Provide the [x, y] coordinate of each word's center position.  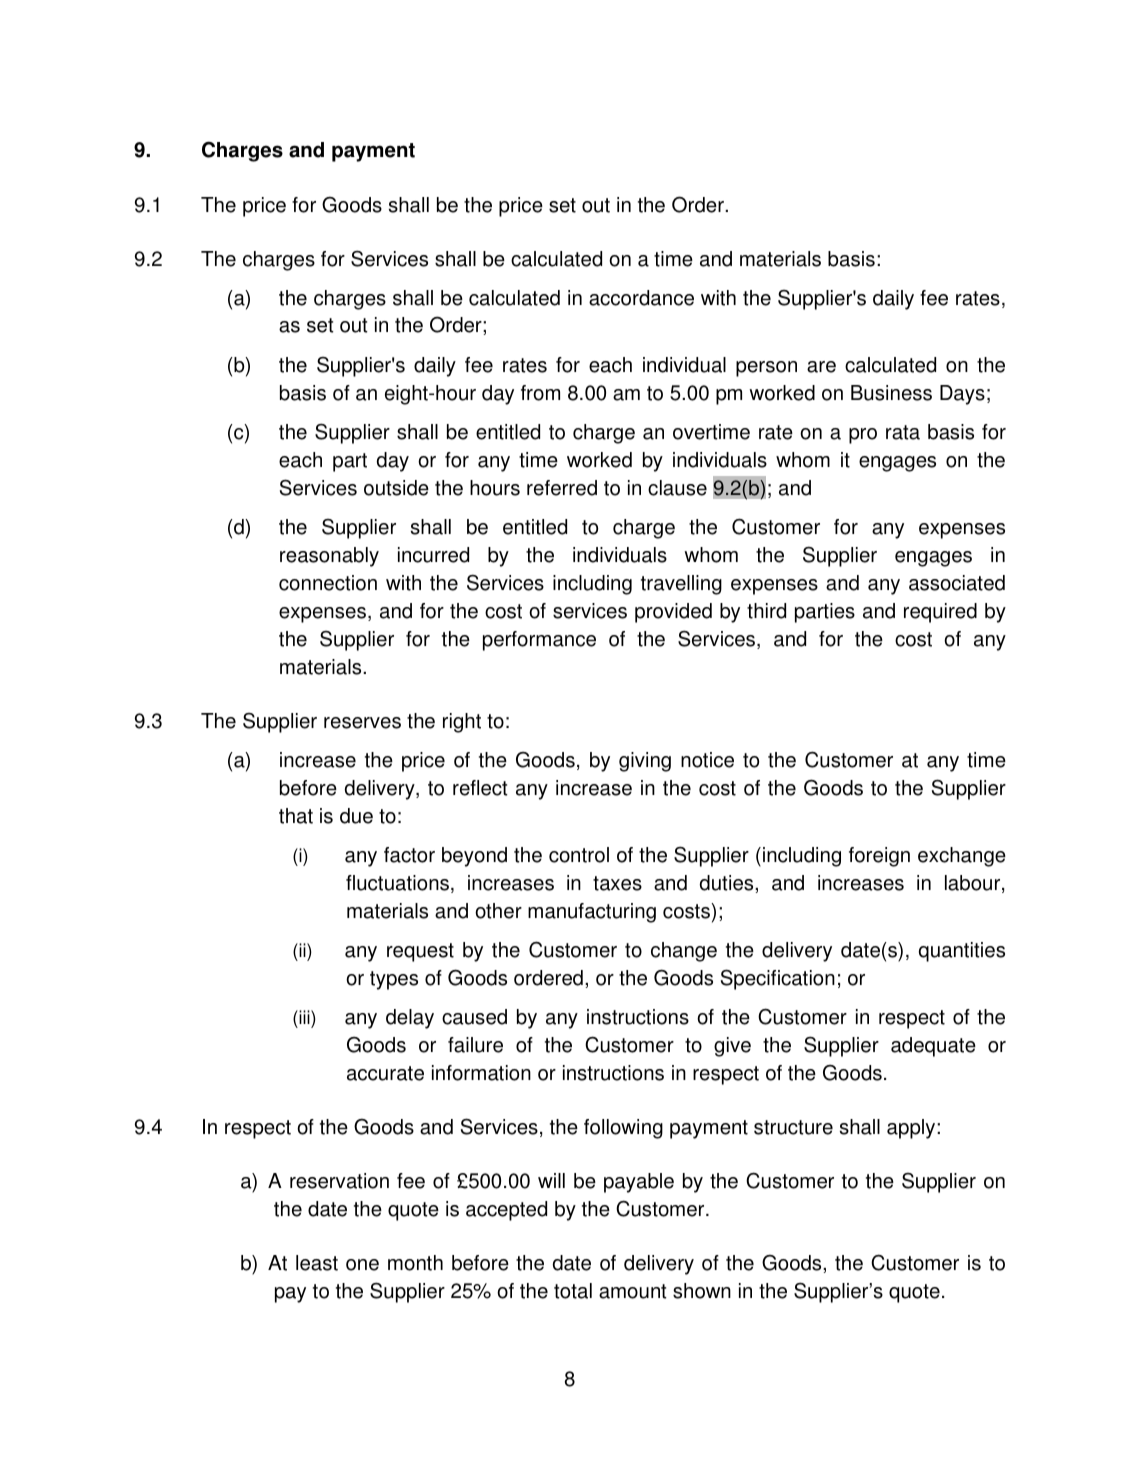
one [362, 1265]
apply [912, 1129]
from [540, 393]
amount [633, 1291]
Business [891, 393]
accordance [641, 298]
